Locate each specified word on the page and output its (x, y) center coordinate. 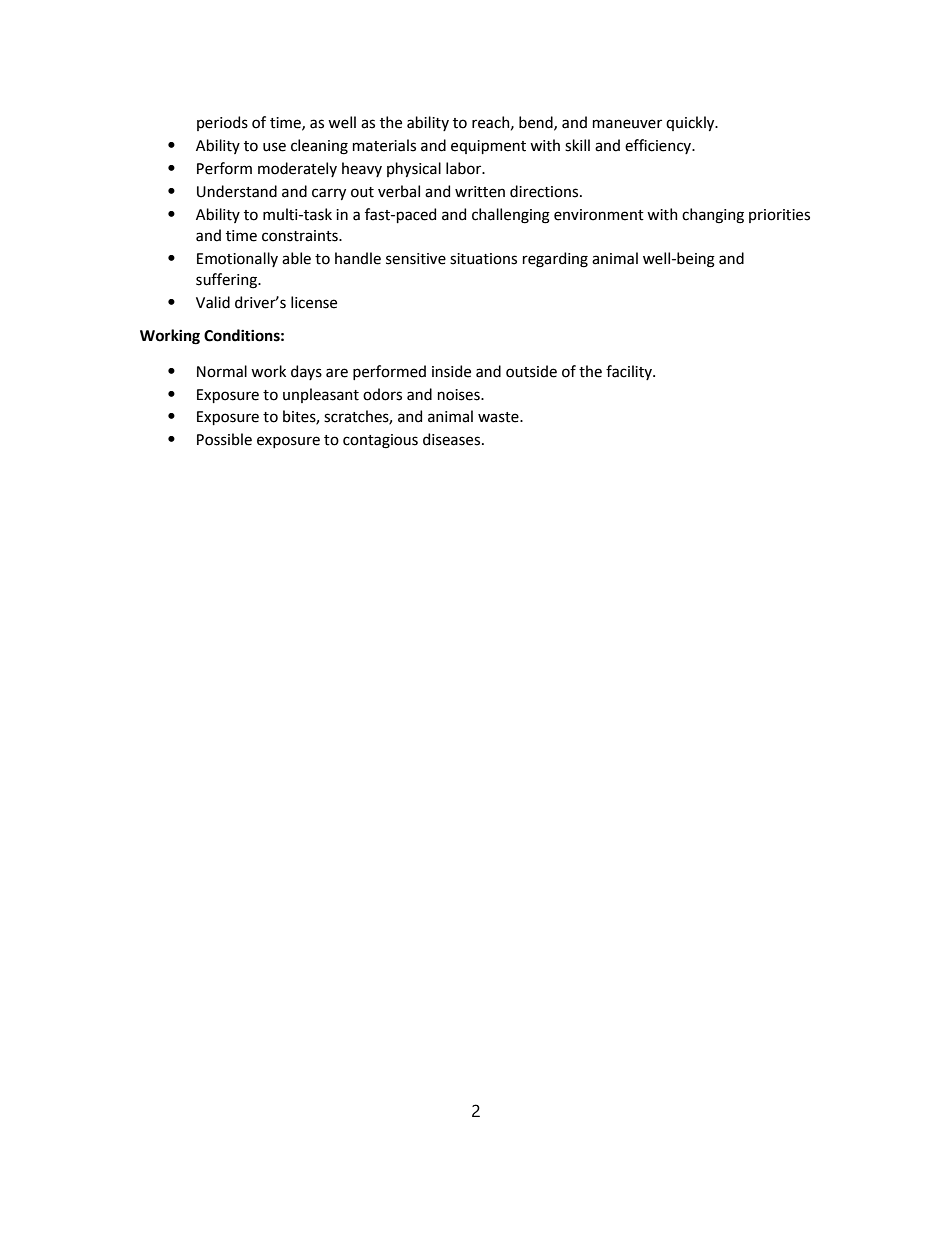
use (274, 147)
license (314, 302)
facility (630, 372)
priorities (779, 216)
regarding (555, 260)
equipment (488, 147)
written (480, 192)
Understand (237, 191)
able (296, 258)
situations (483, 259)
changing (713, 216)
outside (531, 371)
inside (451, 371)
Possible (224, 439)
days (306, 372)
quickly (691, 123)
